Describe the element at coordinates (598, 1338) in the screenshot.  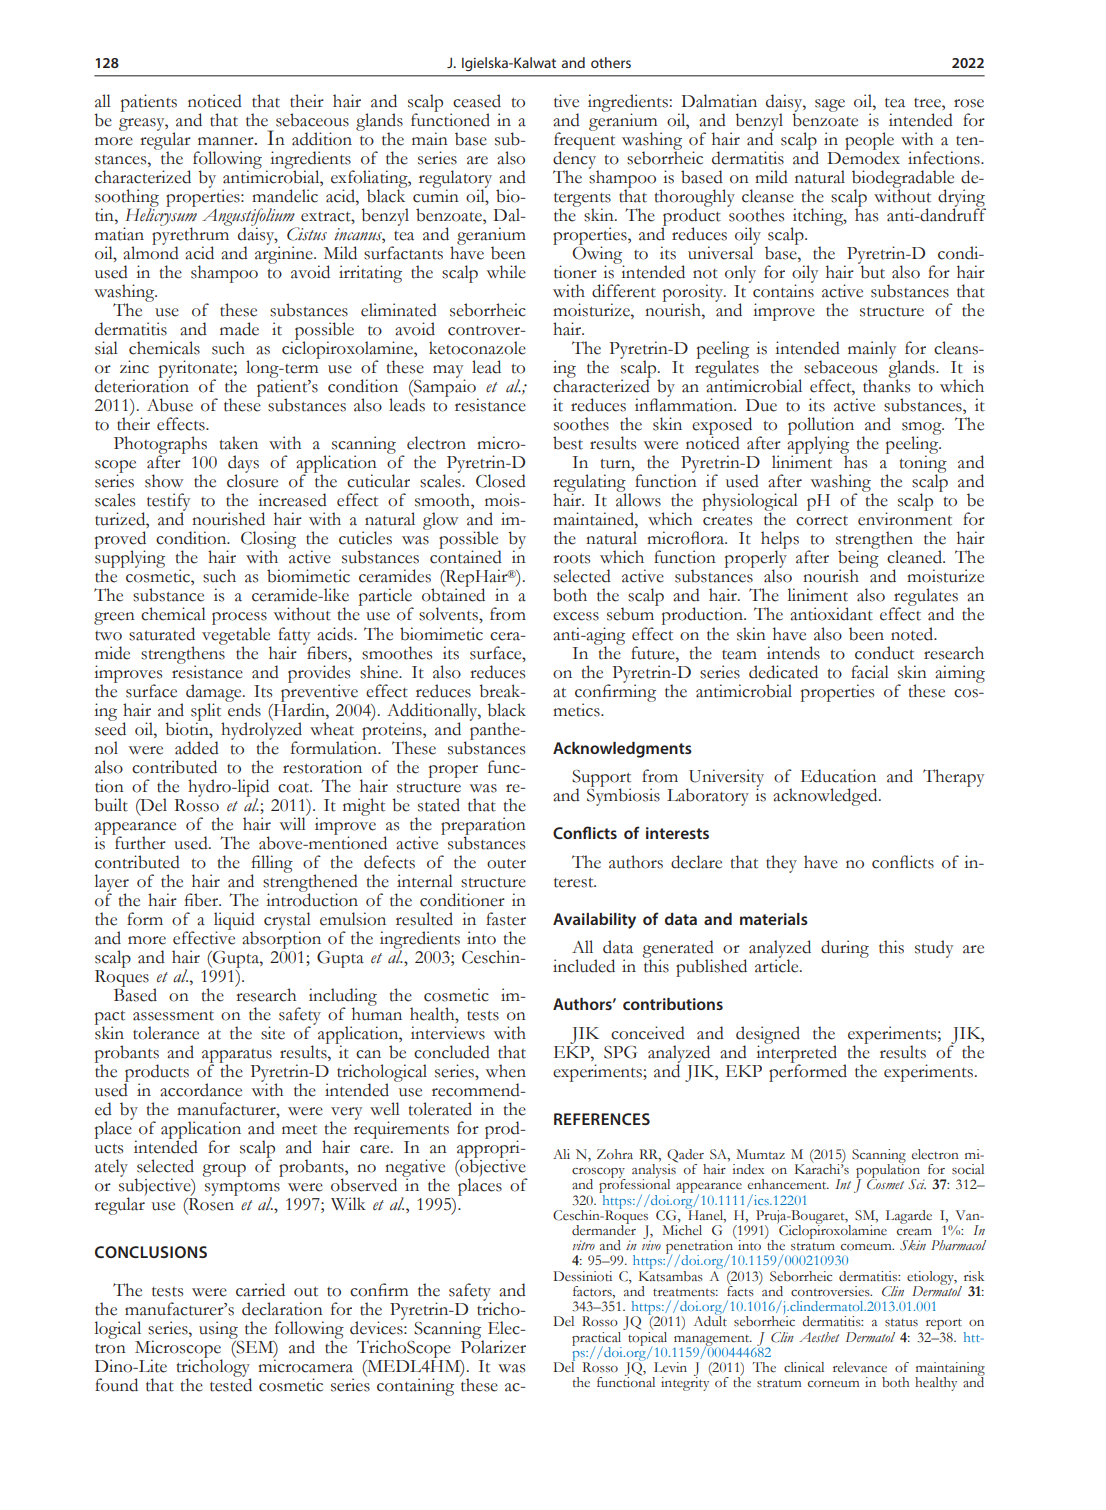
I see `practical` at that location.
